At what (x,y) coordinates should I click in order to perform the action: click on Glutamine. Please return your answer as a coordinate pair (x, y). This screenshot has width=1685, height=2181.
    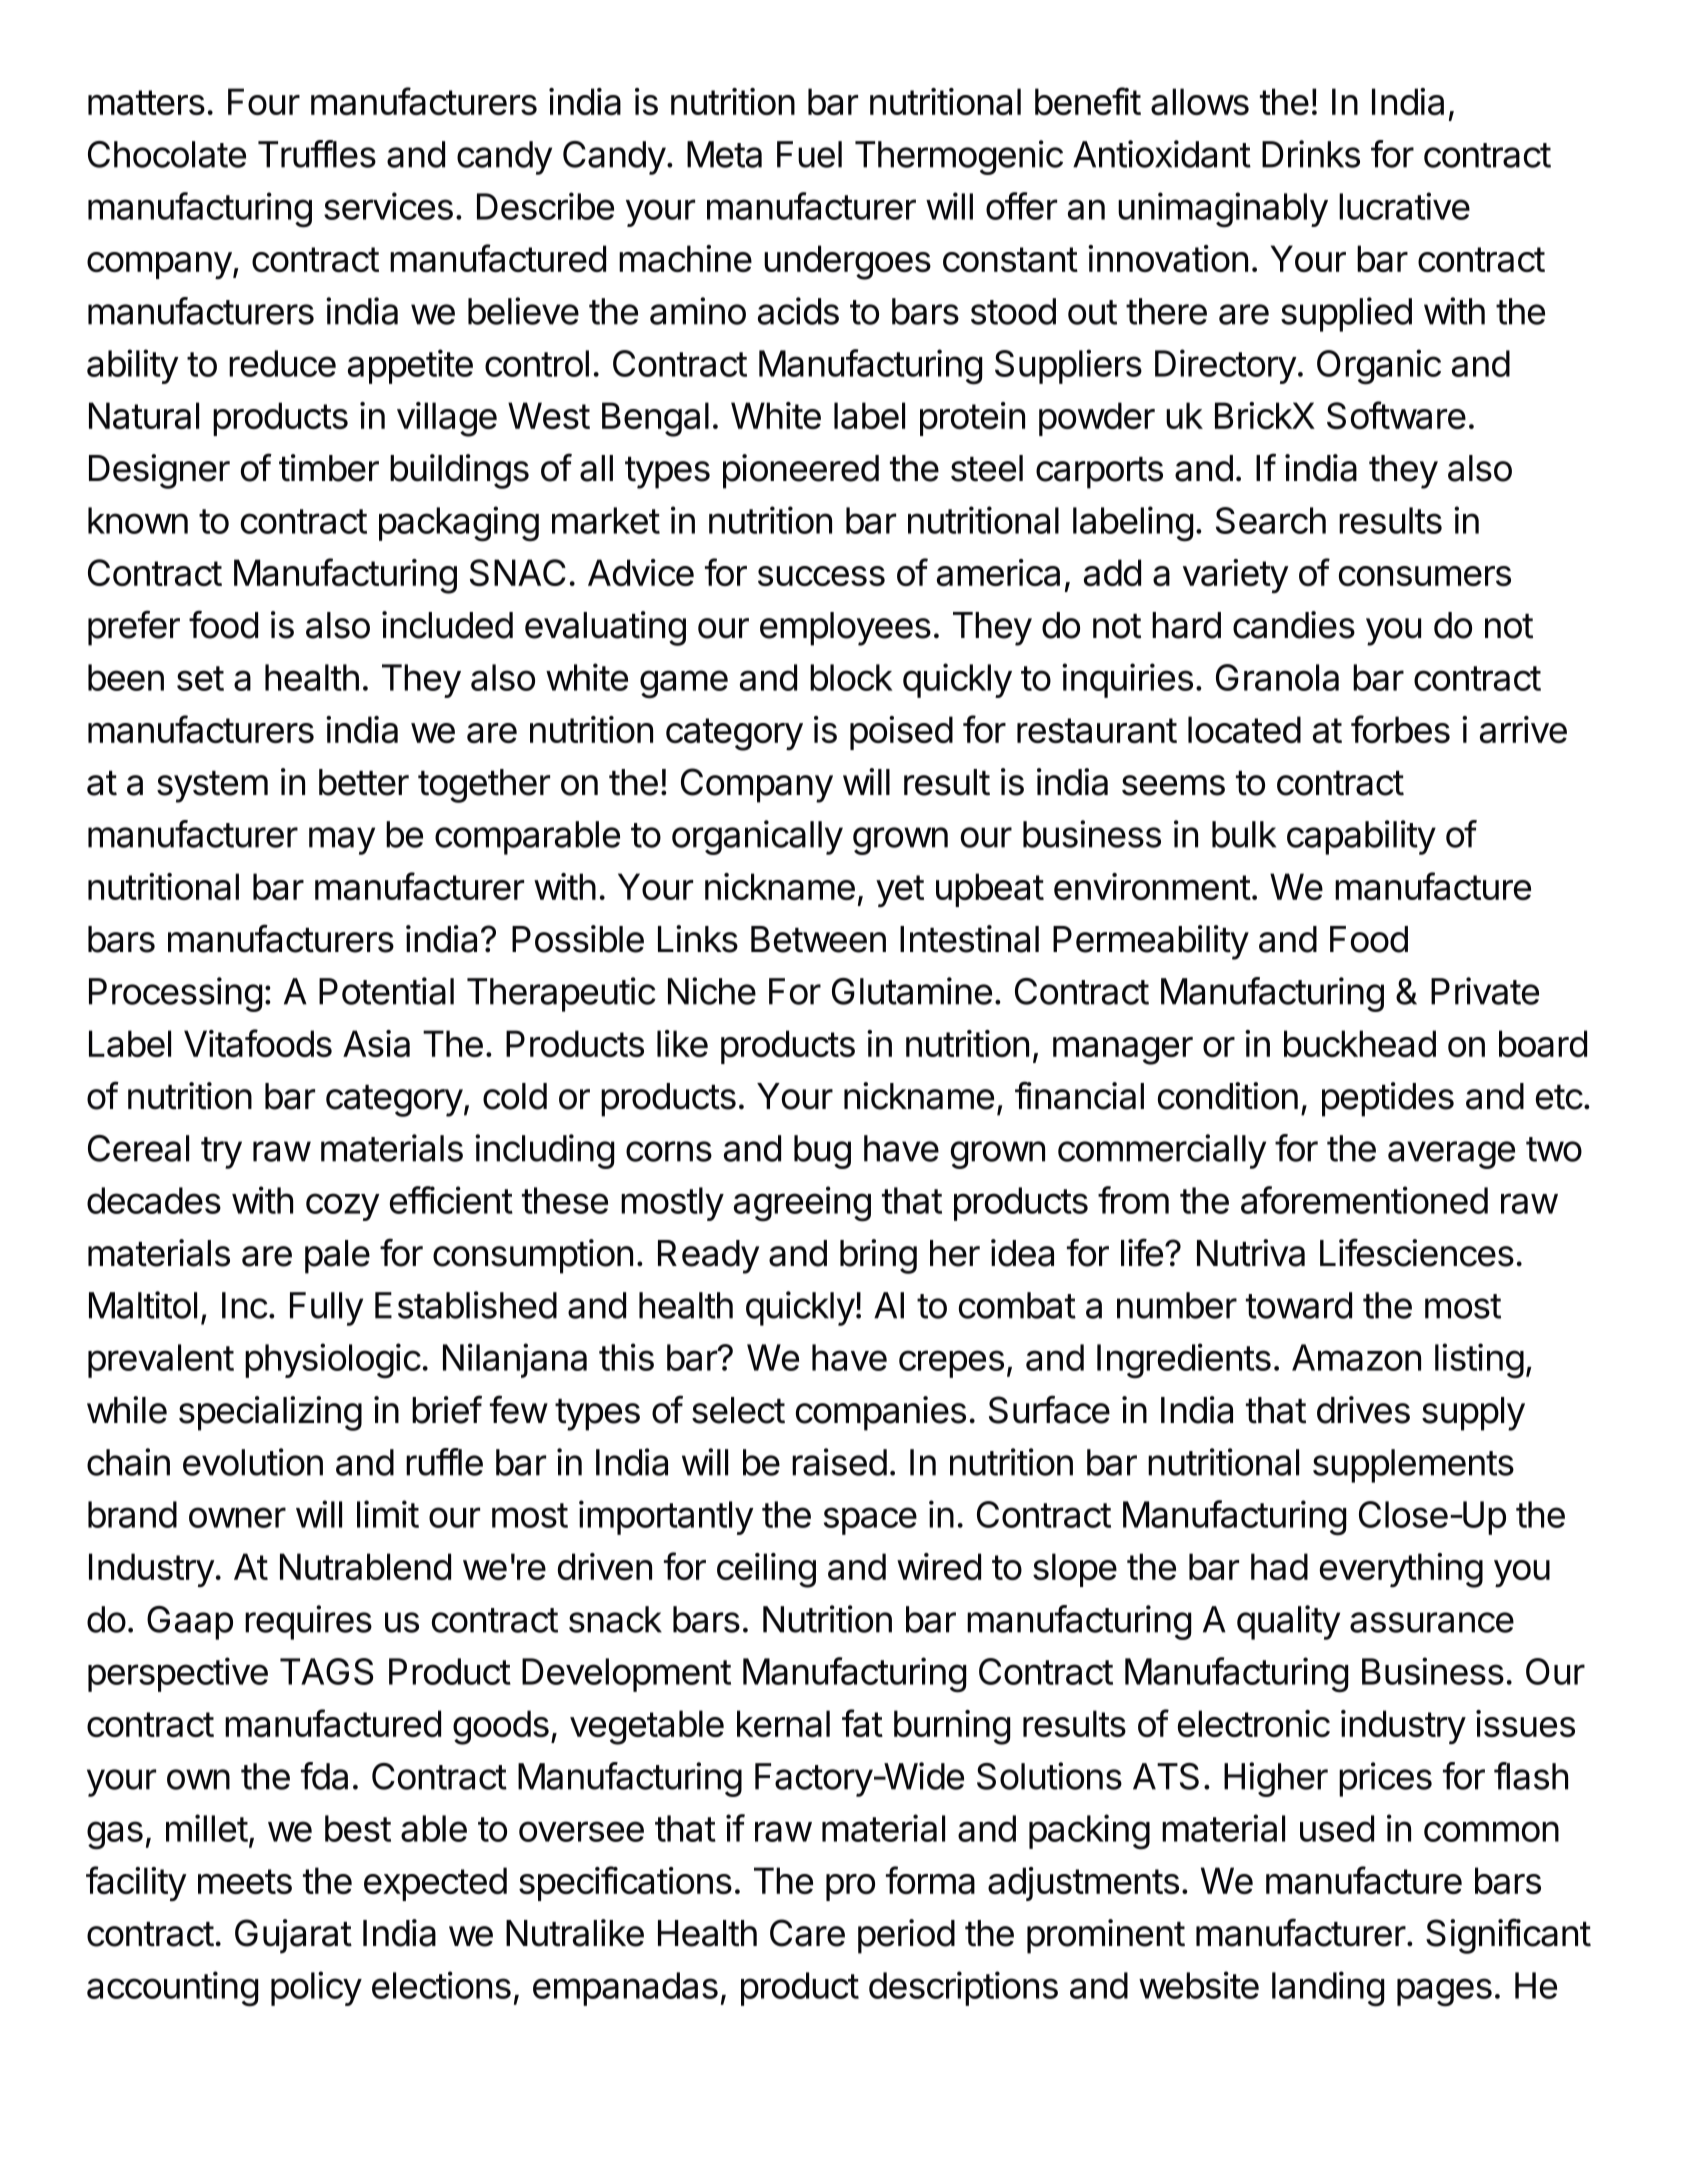
    Looking at the image, I should click on (912, 991).
